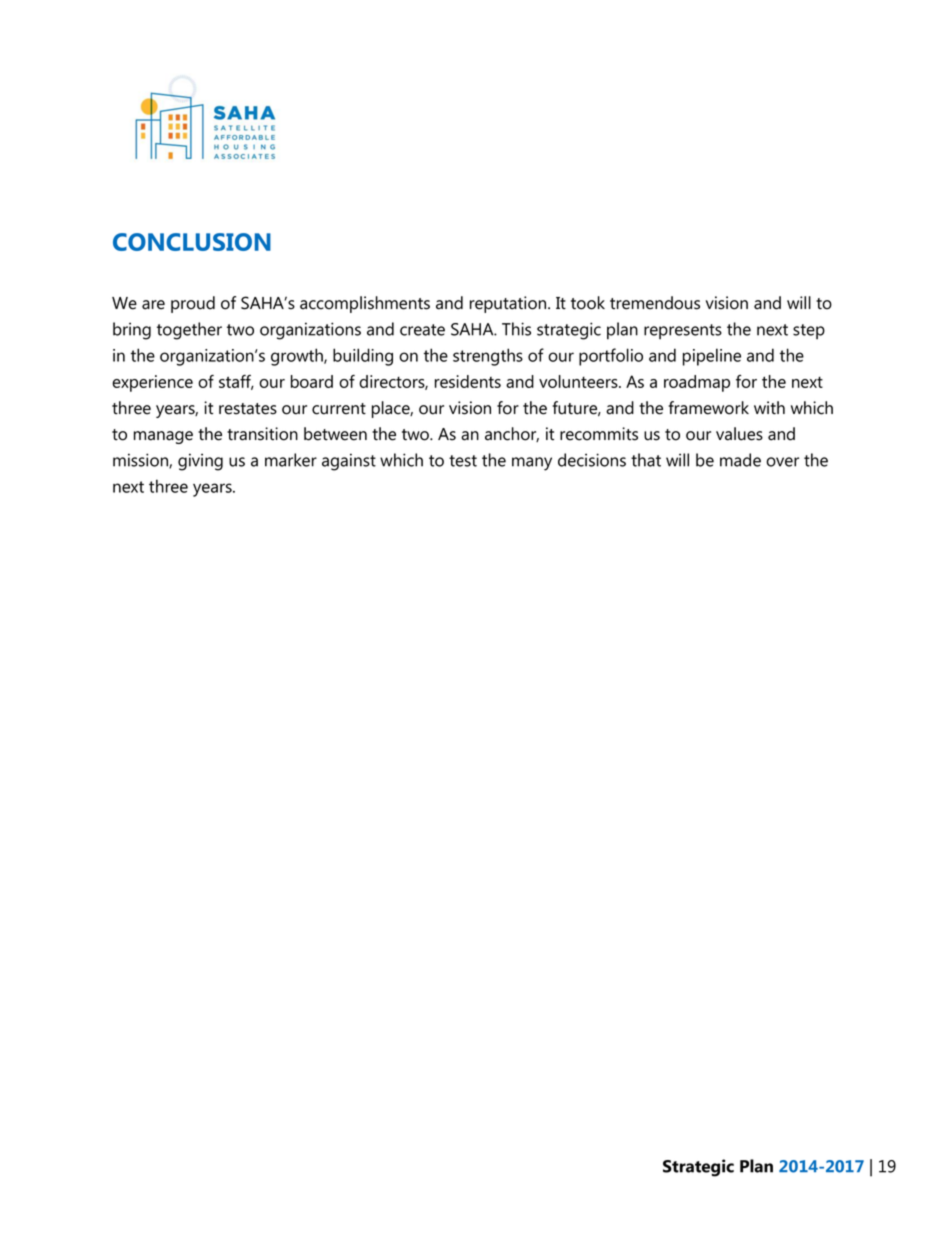 Image resolution: width=952 pixels, height=1233 pixels. What do you see at coordinates (298, 357) in the image?
I see `growth` at bounding box center [298, 357].
